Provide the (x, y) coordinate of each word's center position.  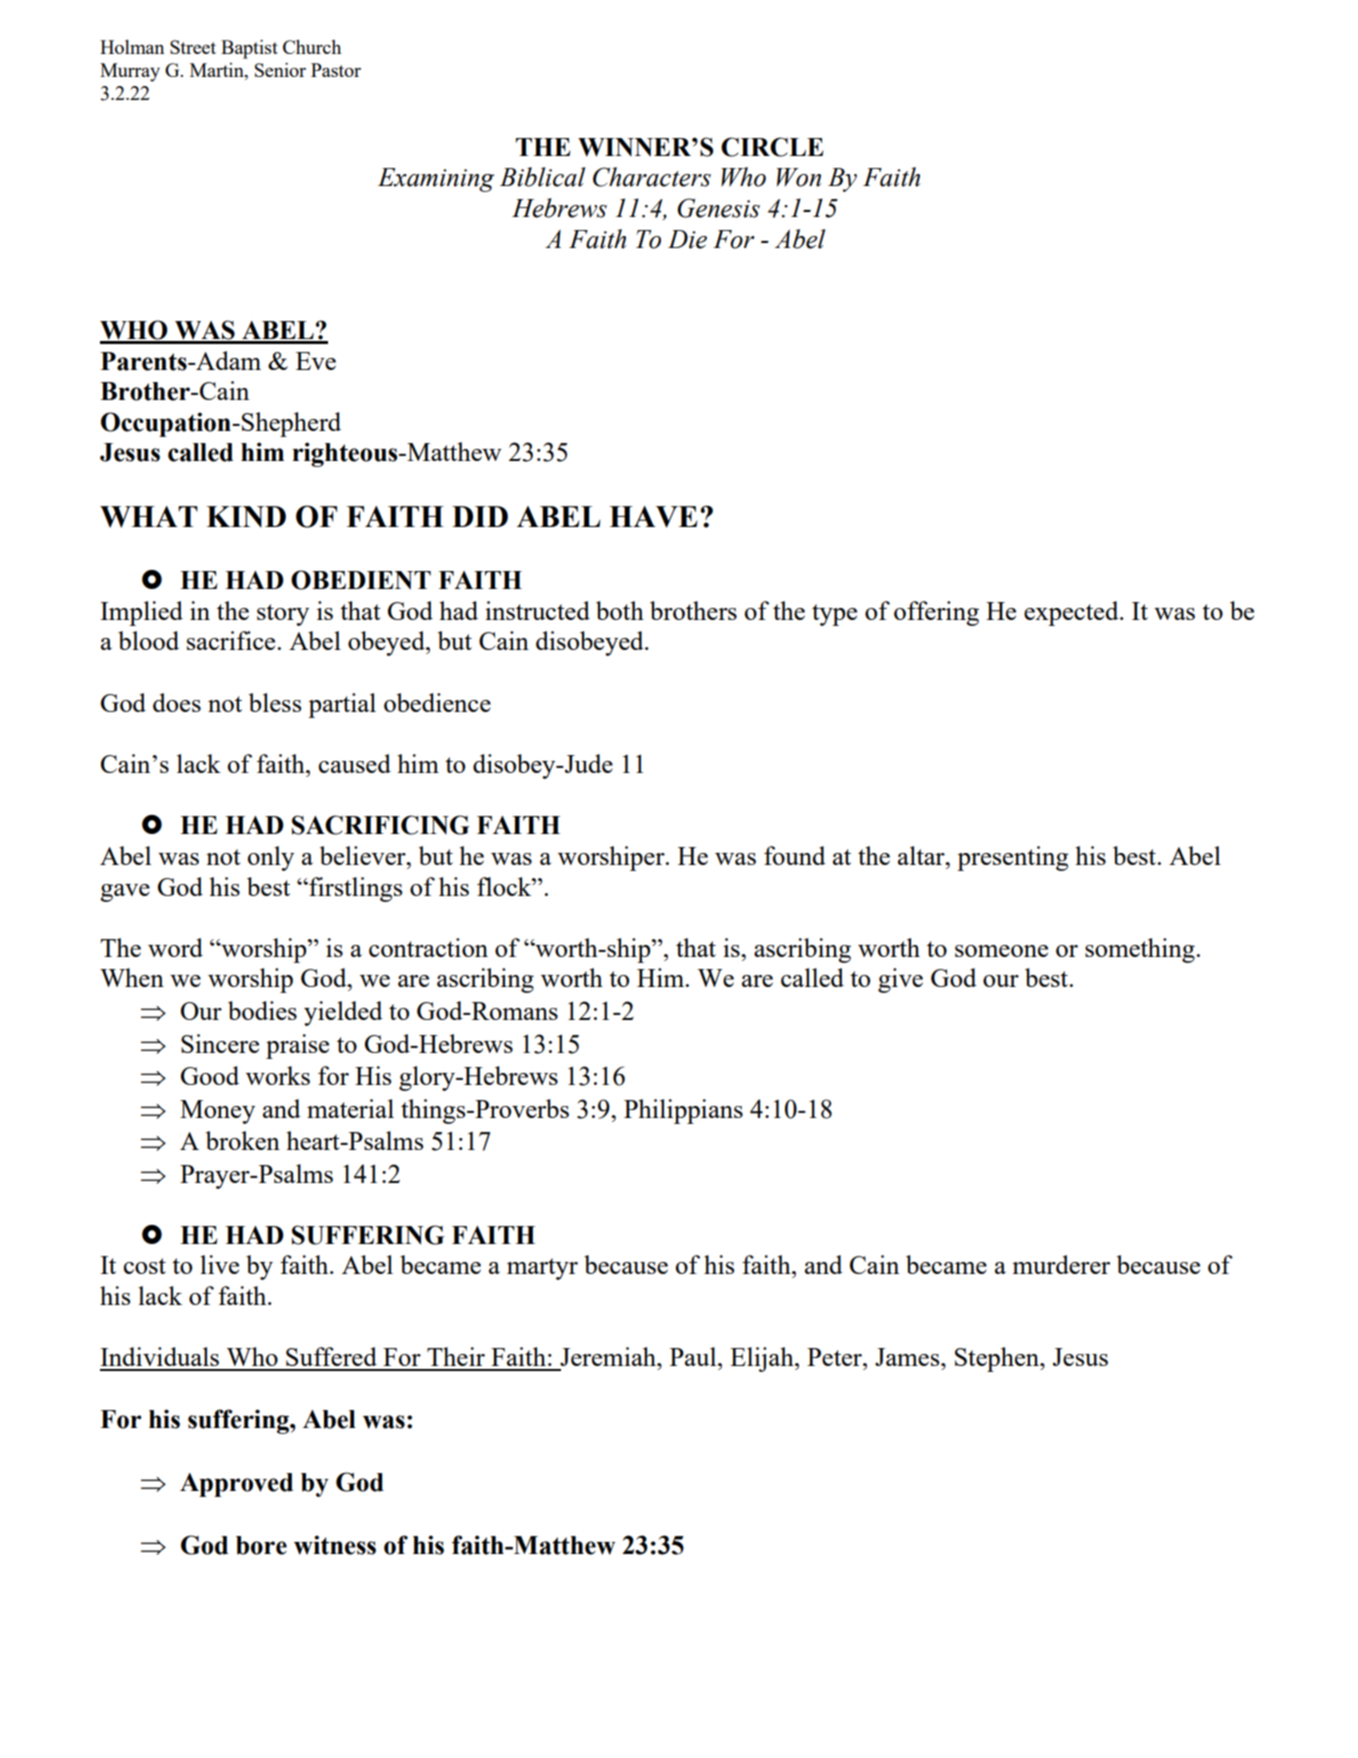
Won (799, 177)
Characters (652, 177)
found (795, 855)
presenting (1013, 858)
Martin (218, 70)
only (270, 858)
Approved (236, 1485)
